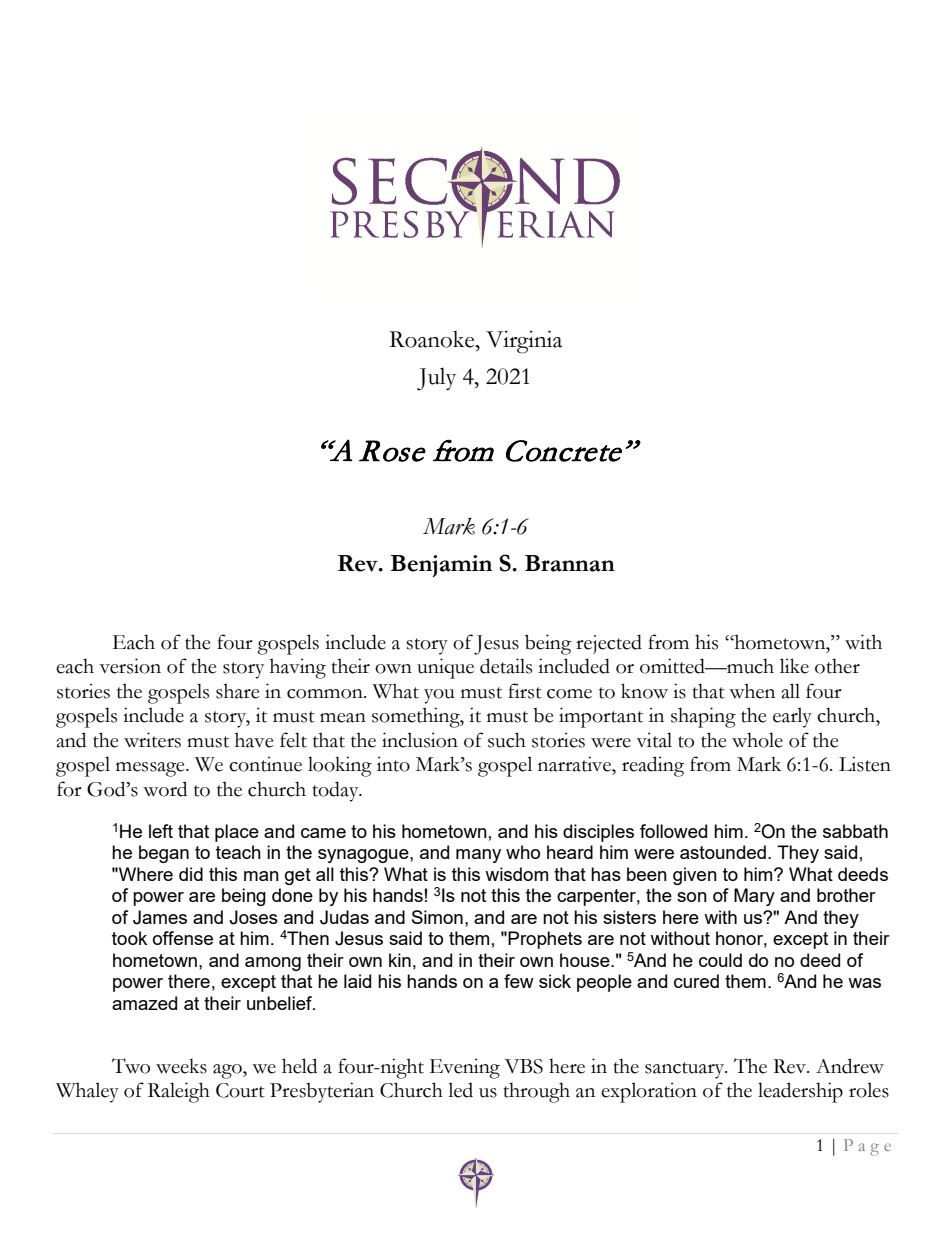  What do you see at coordinates (460, 1090) in the document?
I see `led` at bounding box center [460, 1090].
